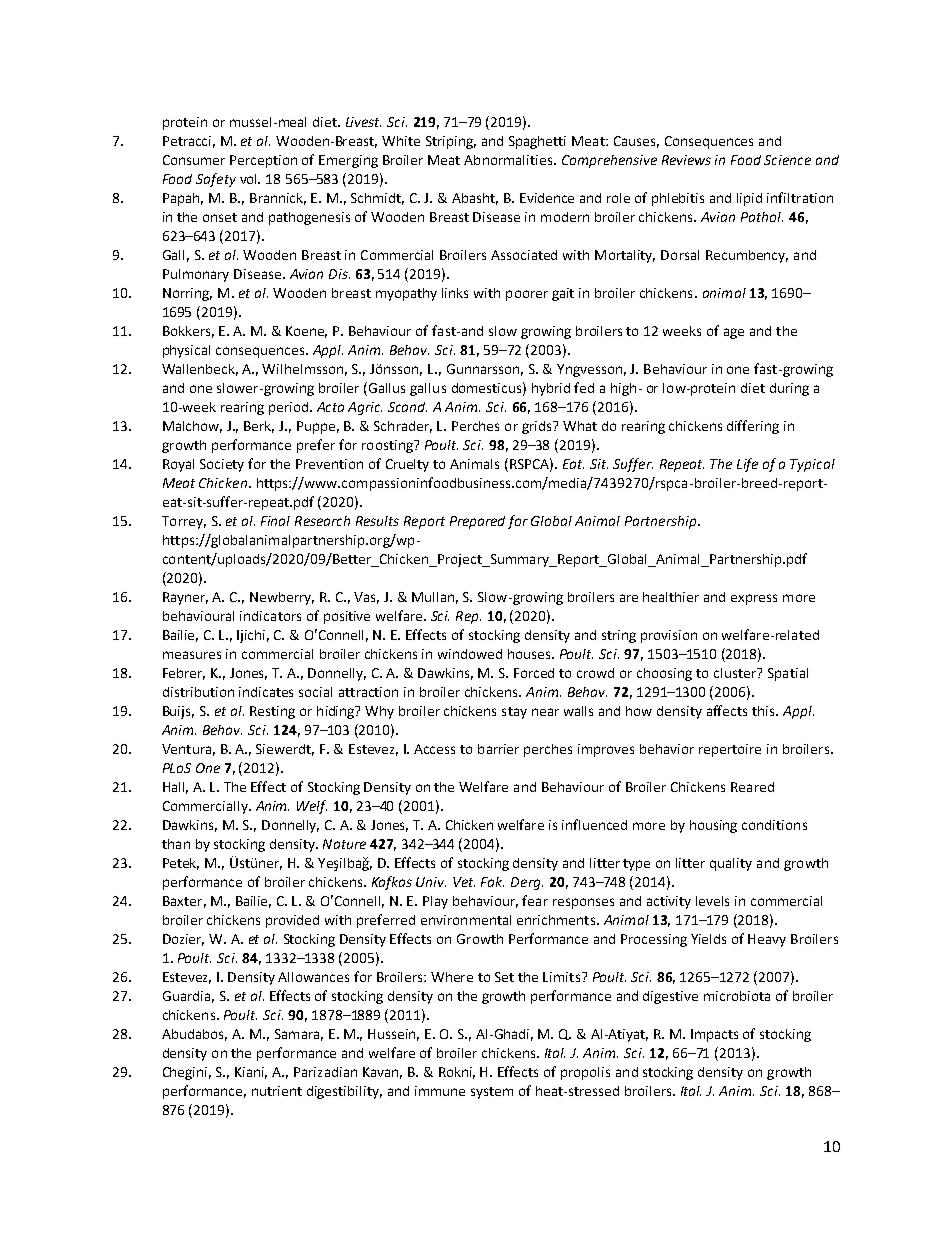  What do you see at coordinates (272, 712) in the screenshot?
I see `Resting` at bounding box center [272, 712].
